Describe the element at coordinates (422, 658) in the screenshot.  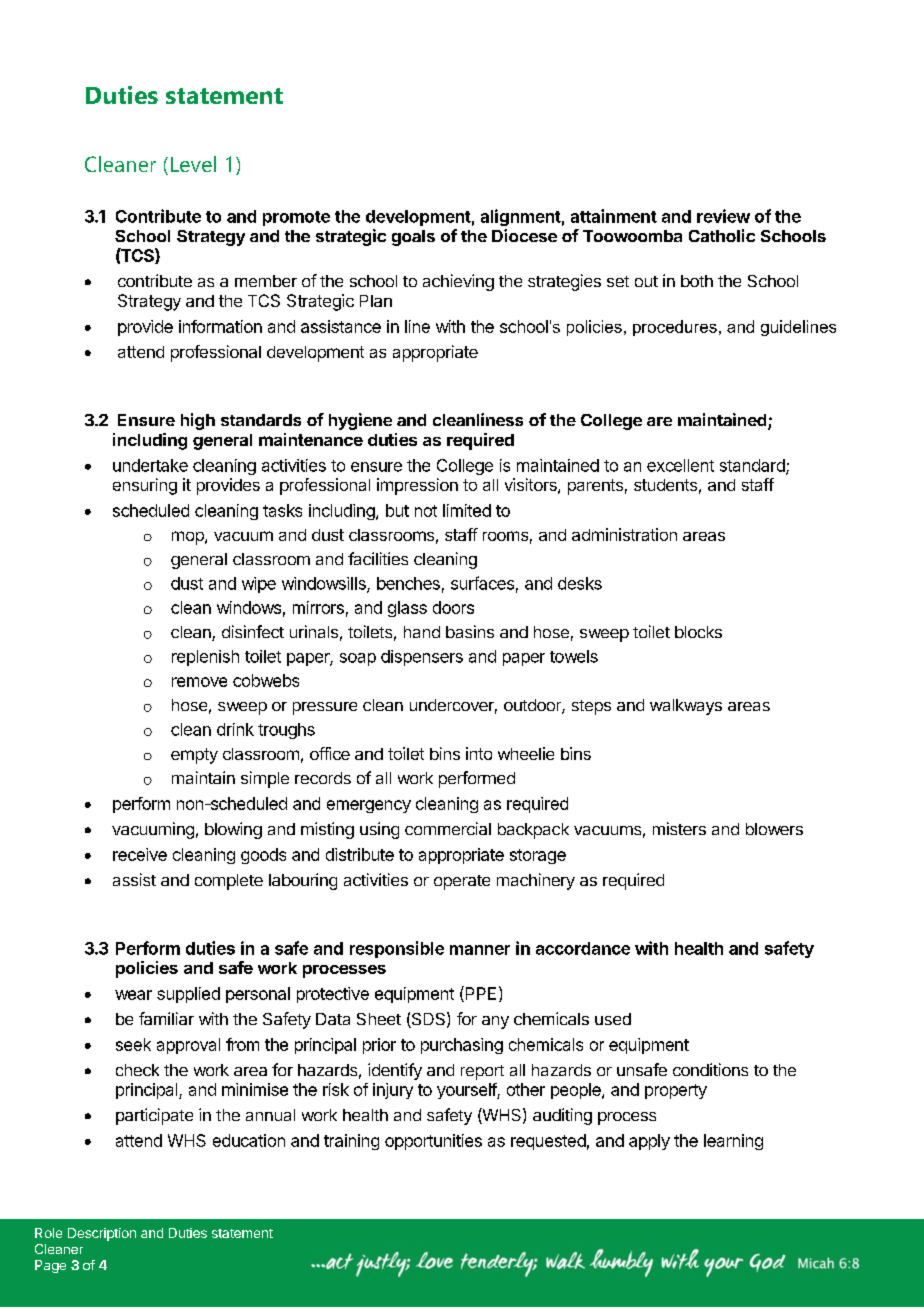
I see `dispensers` at that location.
